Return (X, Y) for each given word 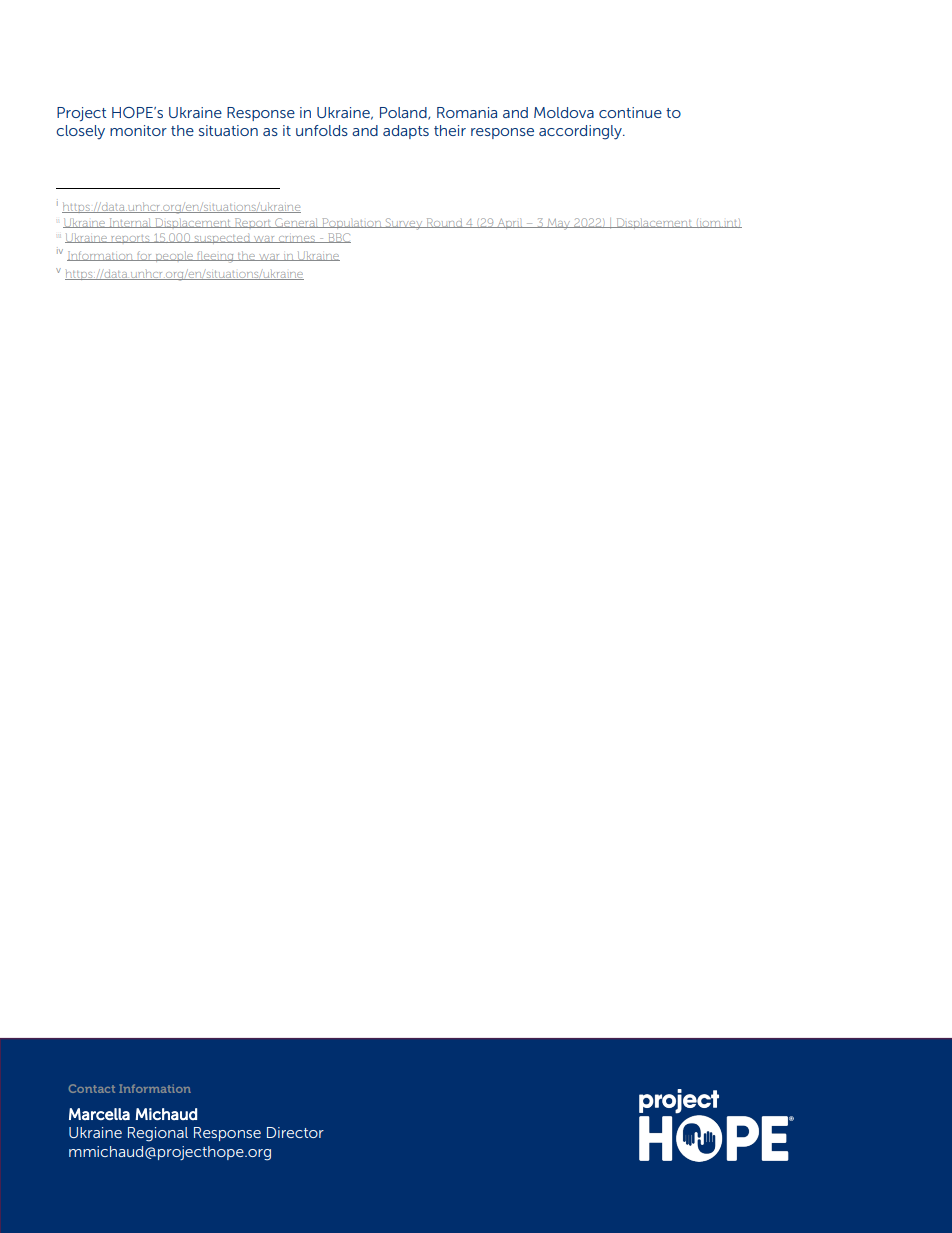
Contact (92, 1088)
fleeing (215, 257)
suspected (222, 238)
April (510, 223)
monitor (138, 130)
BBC (338, 238)
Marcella (99, 1114)
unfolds (322, 130)
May (559, 224)
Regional (158, 1134)
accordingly (581, 132)
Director (295, 1132)
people (174, 257)
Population (352, 223)
